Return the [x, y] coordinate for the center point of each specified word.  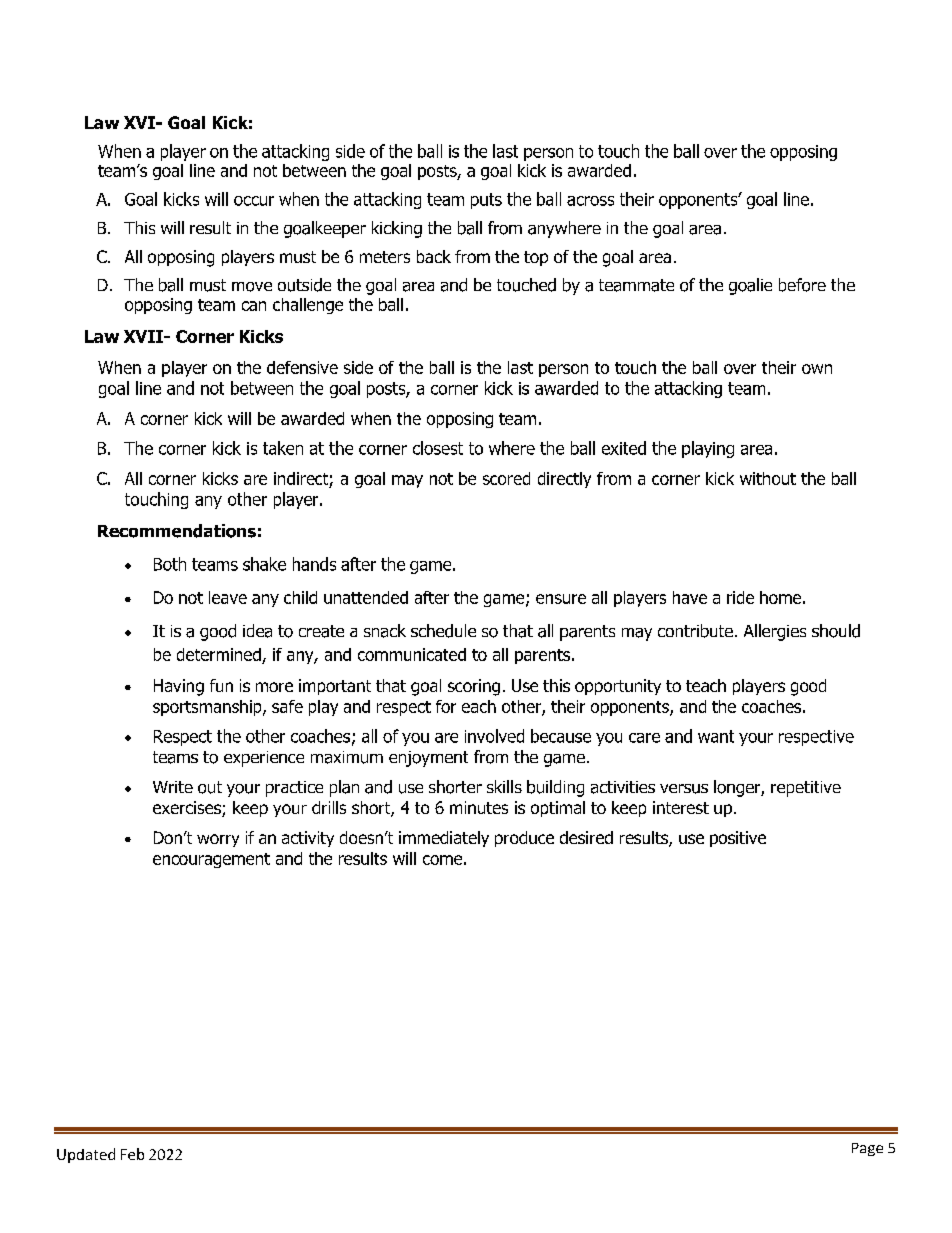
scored [506, 478]
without [768, 478]
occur [254, 201]
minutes [479, 807]
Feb [132, 1154]
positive [738, 839]
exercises [188, 809]
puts [486, 201]
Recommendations [177, 531]
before [802, 285]
